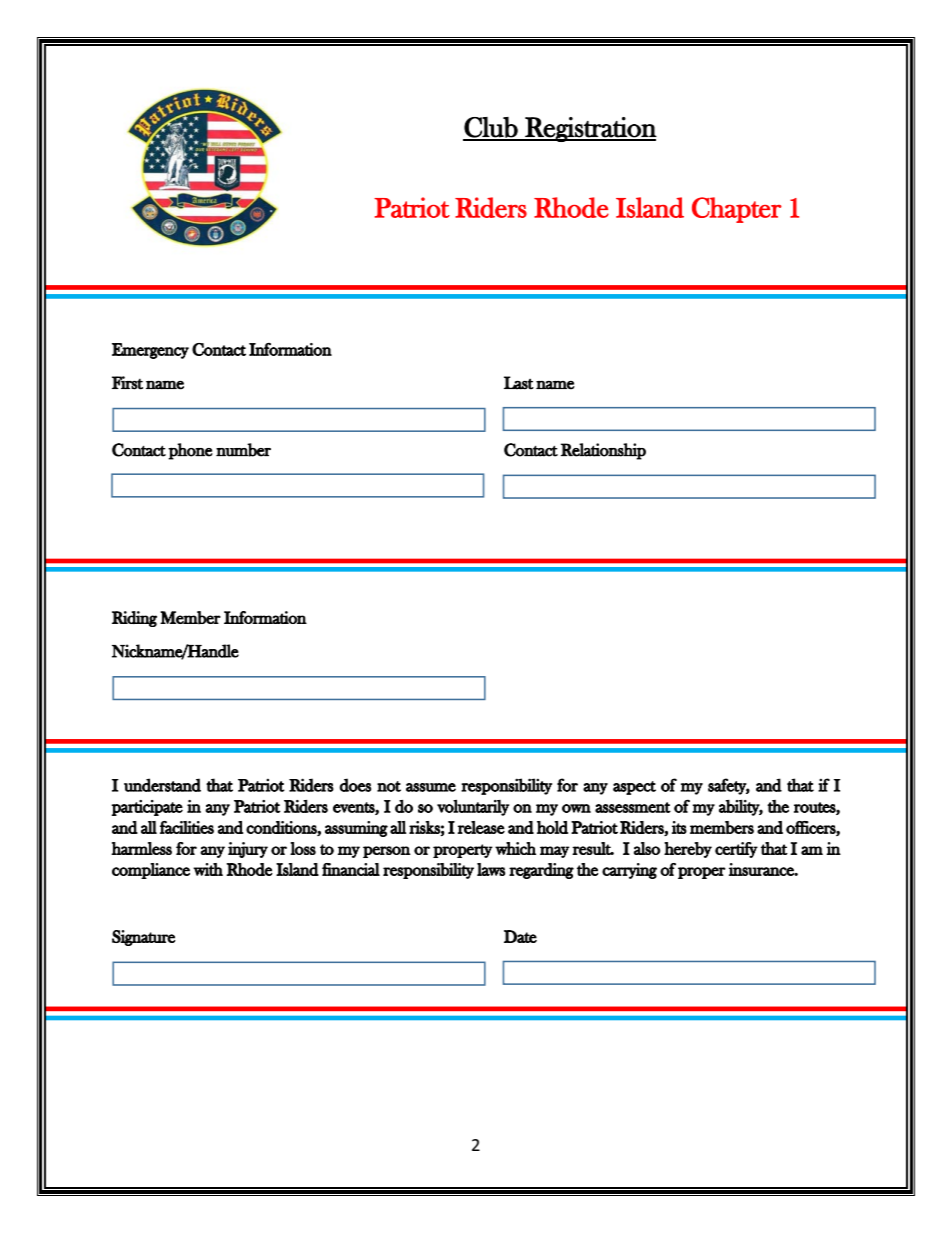 This page has height=1233, width=952. I want to click on Chapter, so click(737, 210).
